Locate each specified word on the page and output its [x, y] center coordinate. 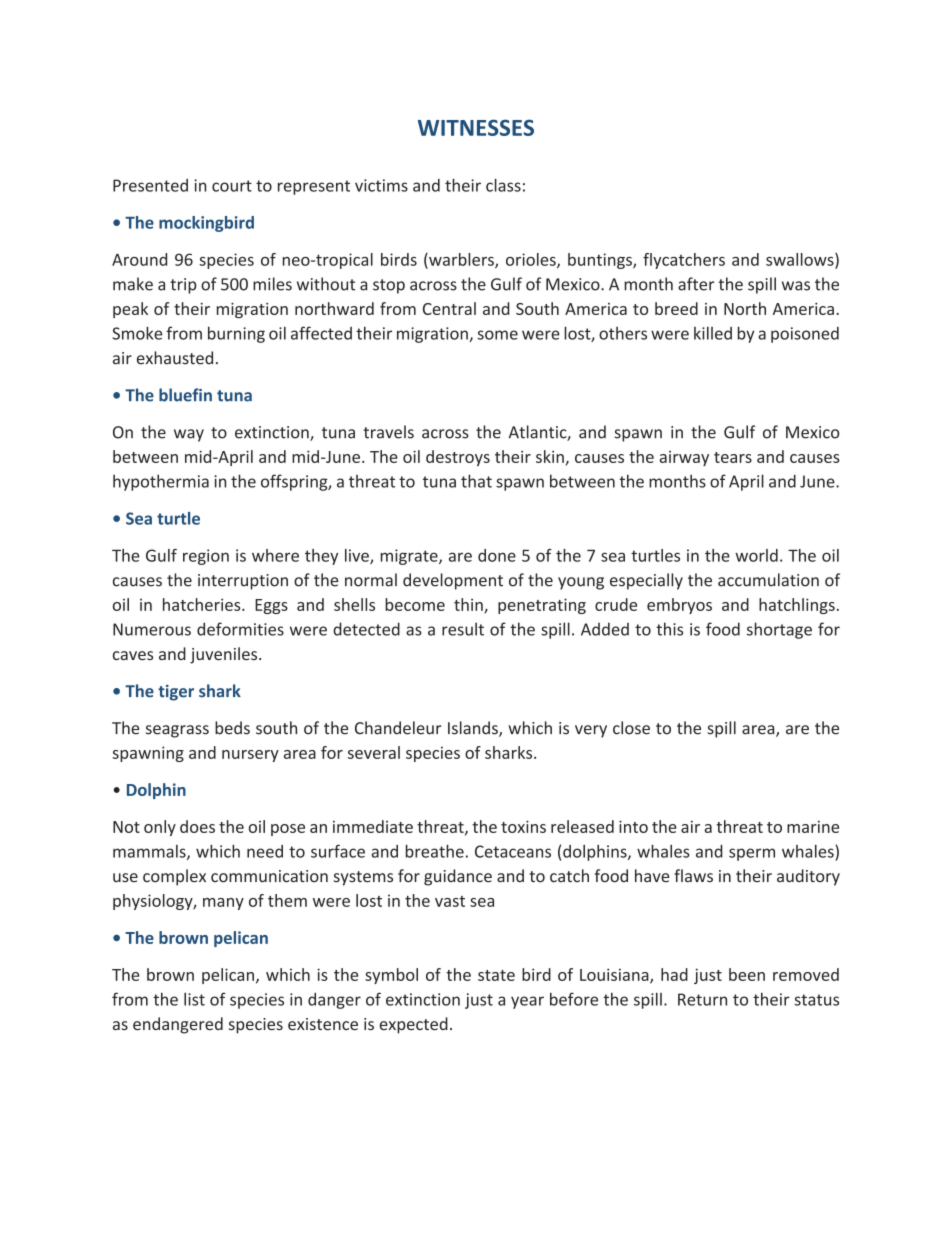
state [496, 975]
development [453, 581]
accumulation [768, 580]
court [232, 186]
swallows [801, 260]
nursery [250, 756]
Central [449, 308]
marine [813, 826]
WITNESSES [476, 127]
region [206, 557]
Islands [474, 729]
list [194, 999]
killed [713, 333]
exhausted [175, 358]
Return [702, 999]
